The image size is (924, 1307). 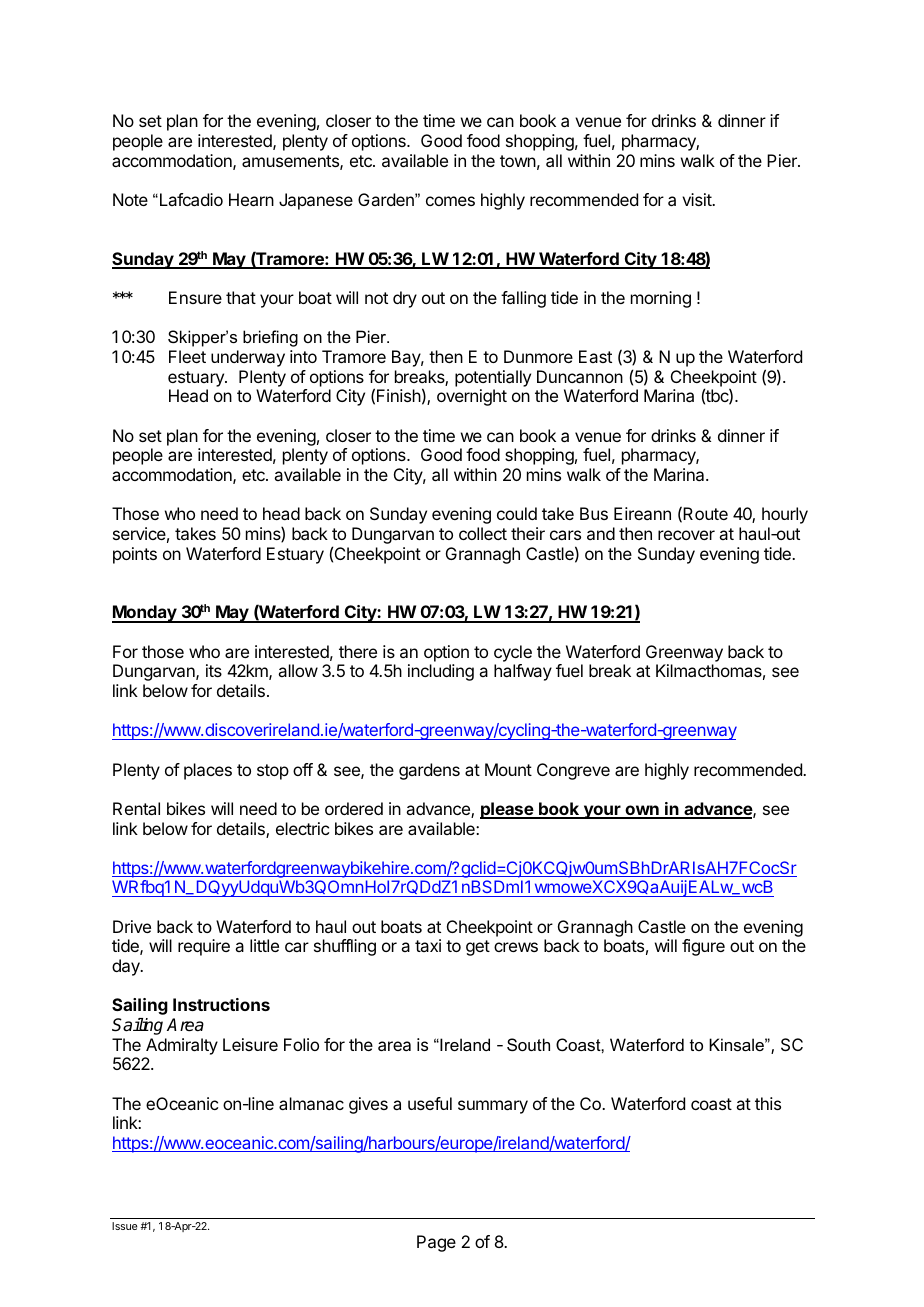 I want to click on halfway, so click(x=523, y=672).
